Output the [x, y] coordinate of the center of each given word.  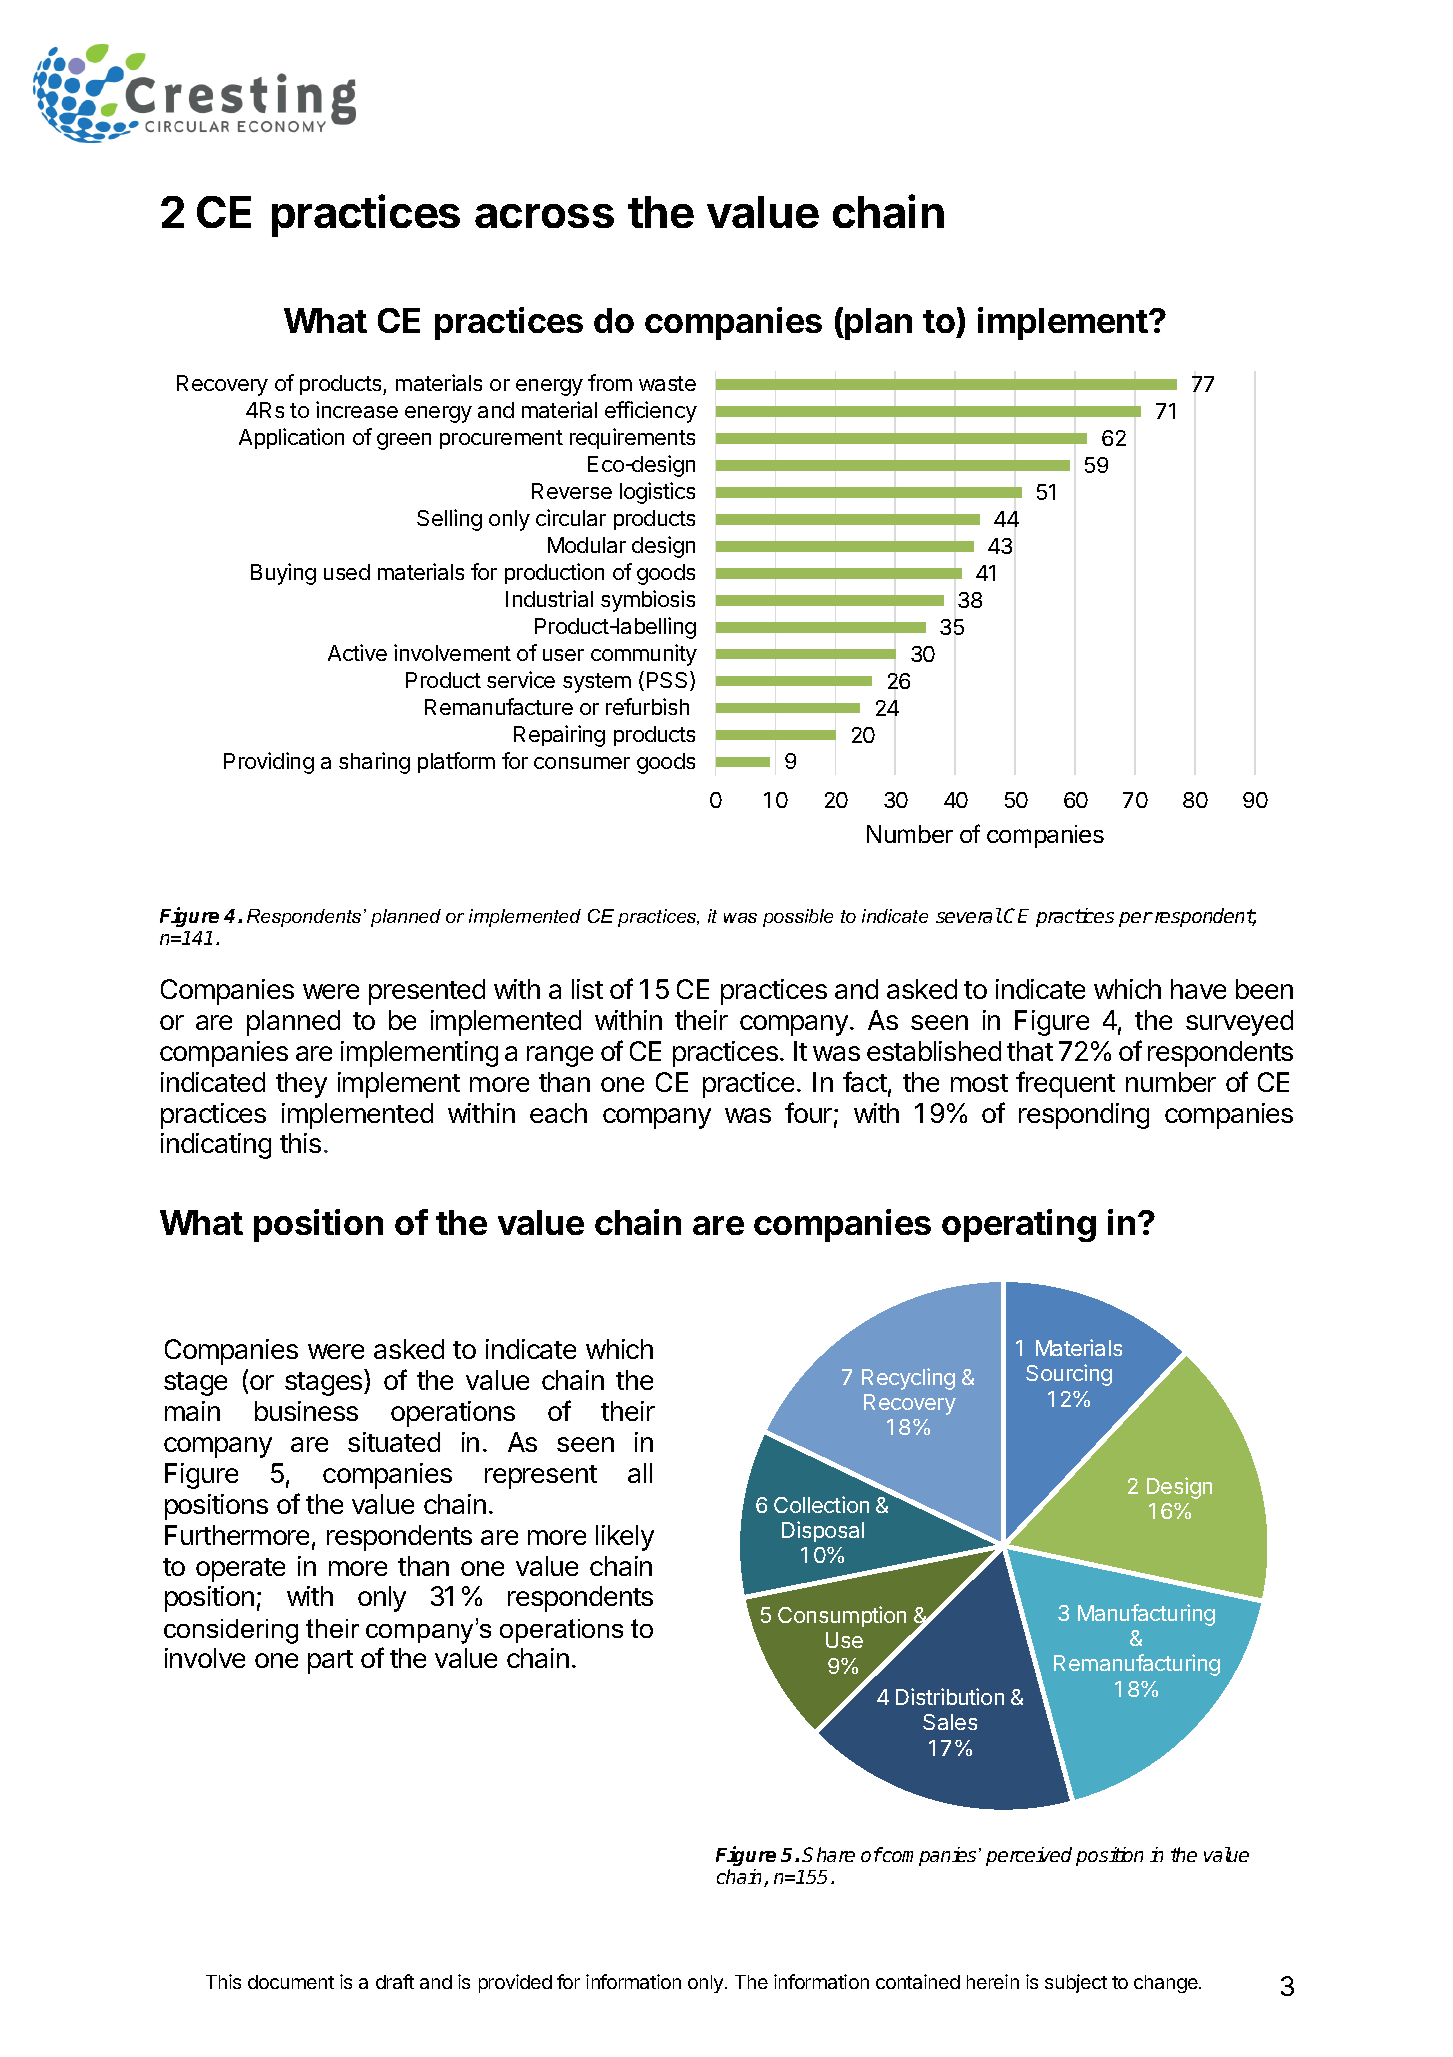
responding [1084, 1116]
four [808, 1112]
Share [828, 1854]
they [301, 1085]
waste [667, 383]
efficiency [651, 412]
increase [357, 409]
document [291, 1982]
